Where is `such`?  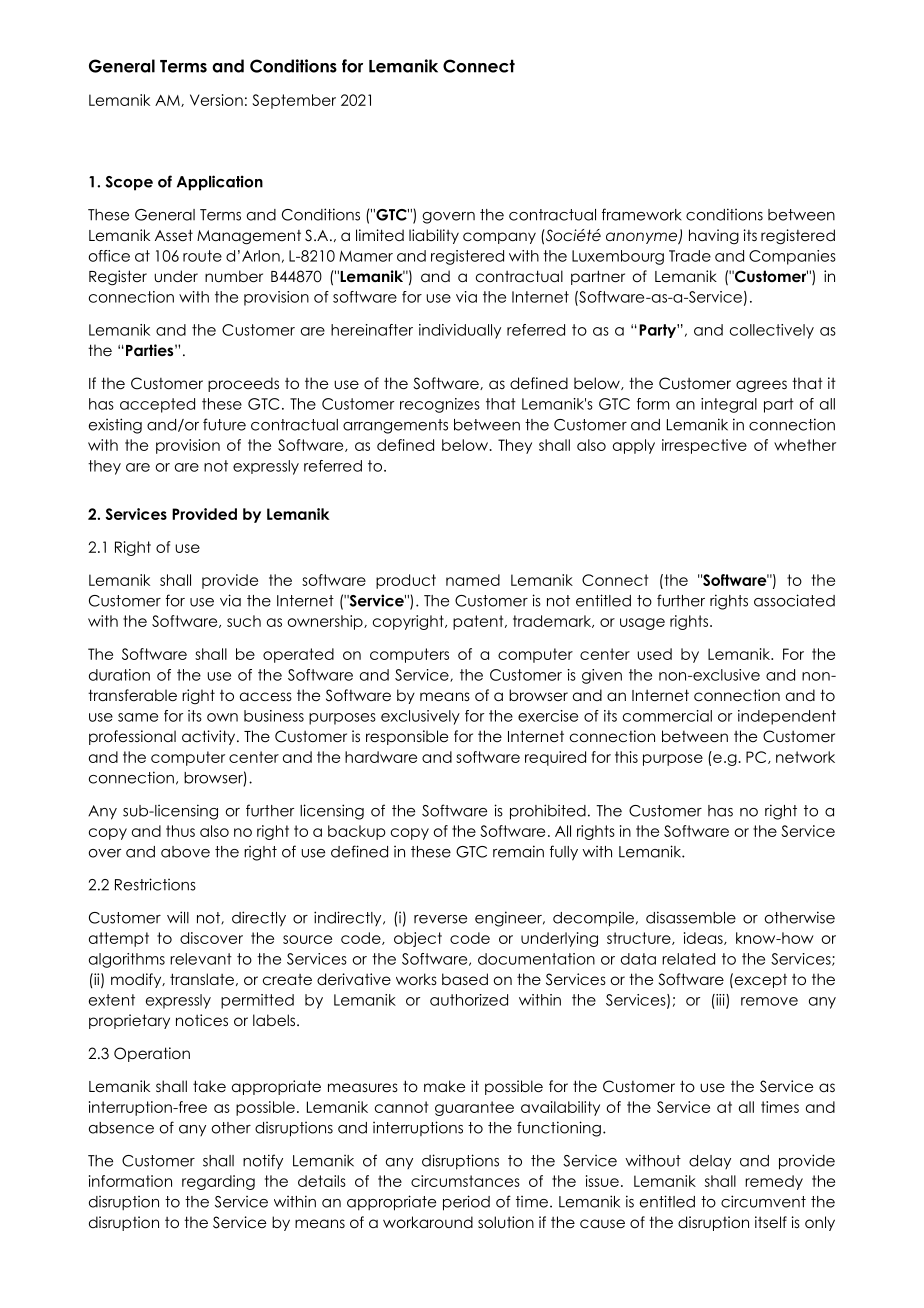
such is located at coordinates (244, 621).
